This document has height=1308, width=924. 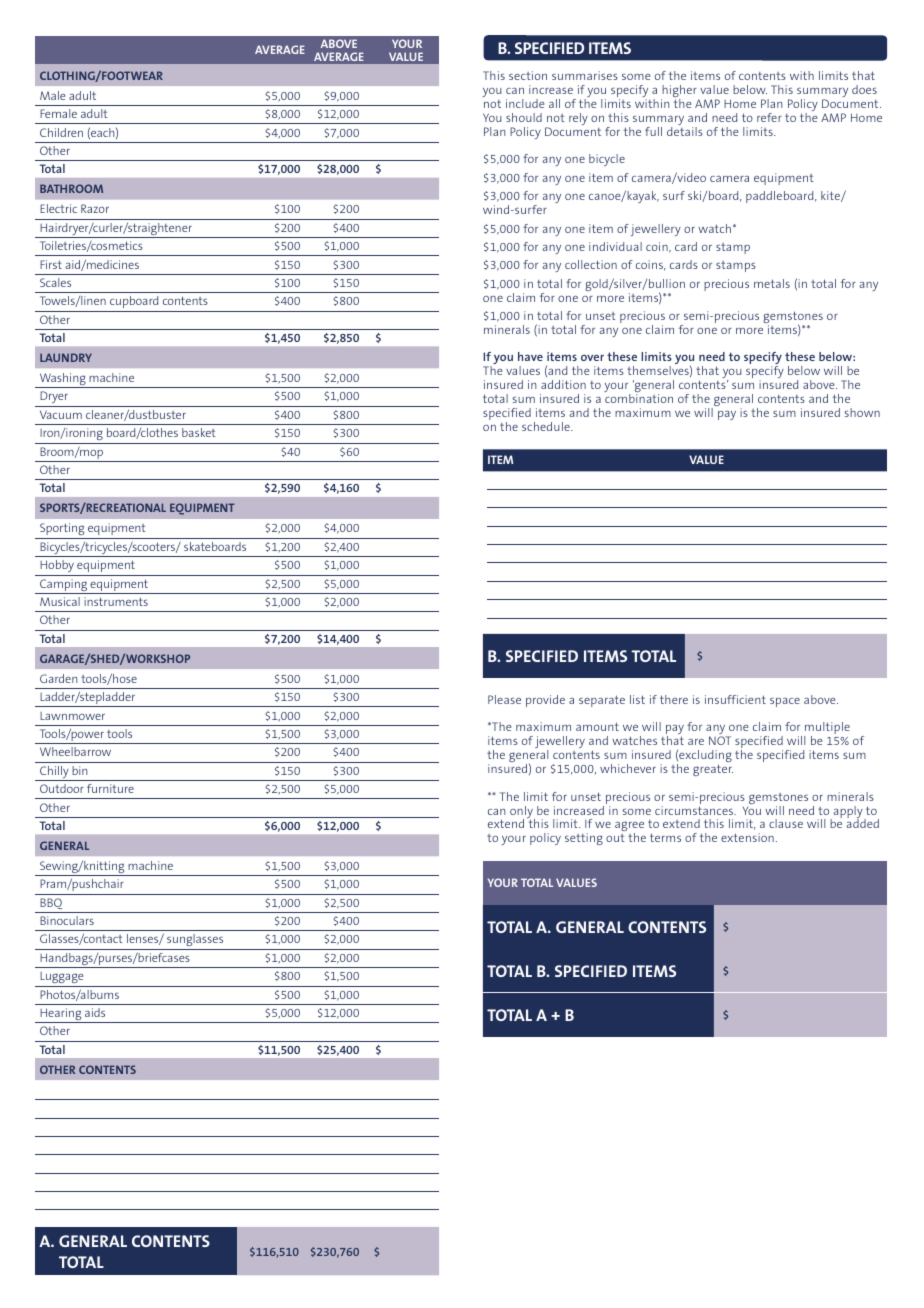 What do you see at coordinates (591, 264) in the document?
I see `collection` at bounding box center [591, 264].
